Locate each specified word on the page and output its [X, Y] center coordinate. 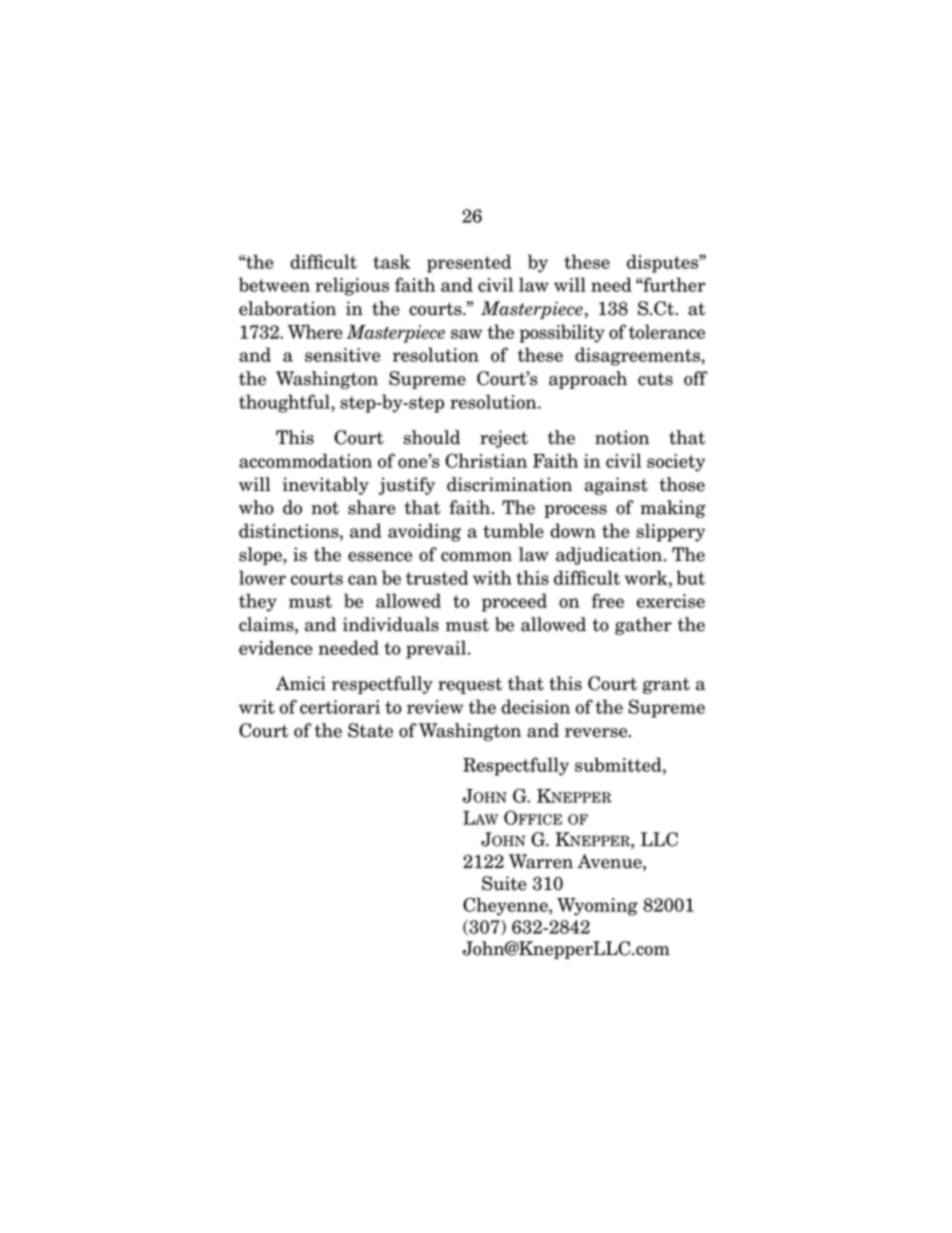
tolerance [667, 331]
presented [469, 263]
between [274, 284]
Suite [504, 883]
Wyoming [597, 907]
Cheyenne [506, 906]
